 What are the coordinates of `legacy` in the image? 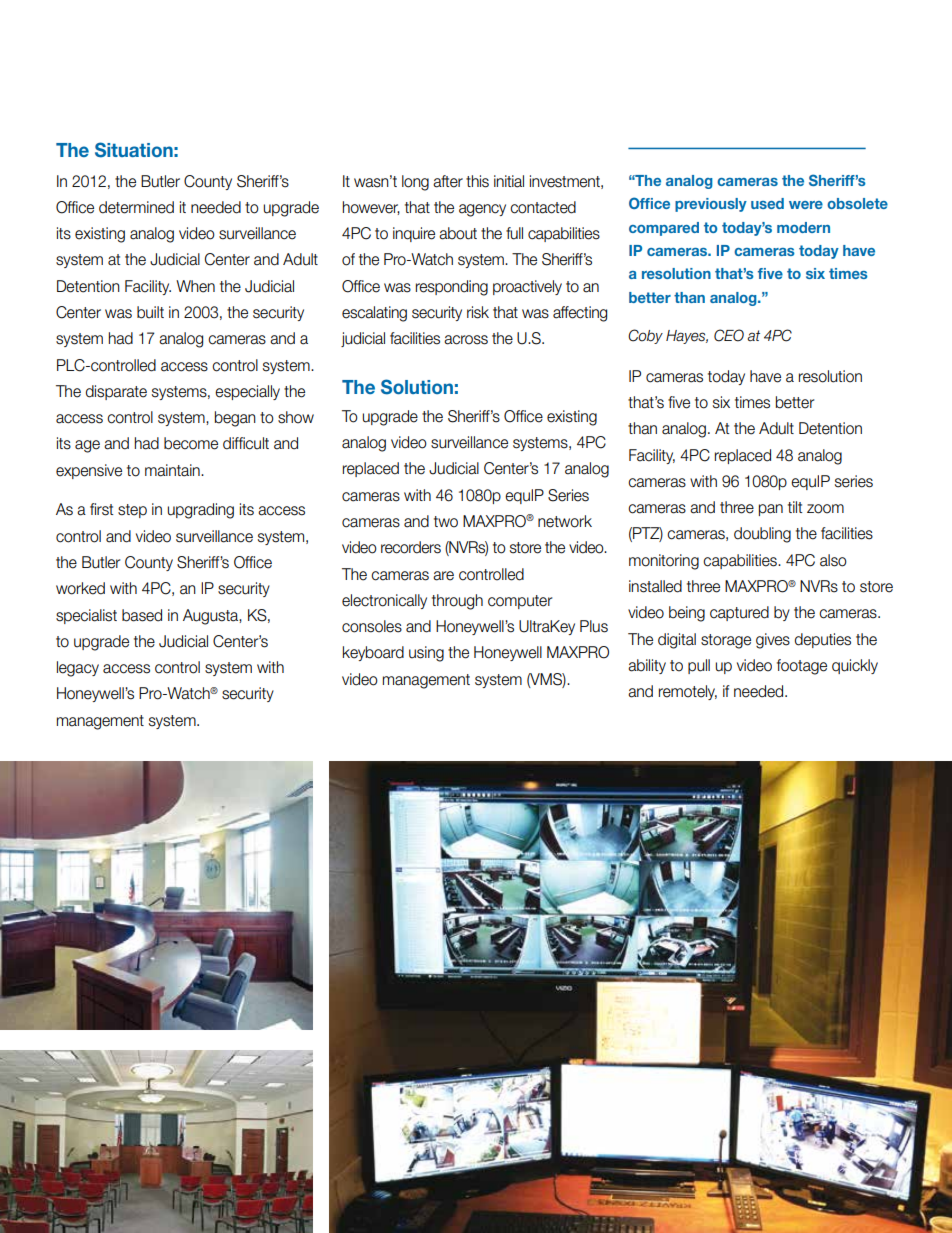 It's located at (78, 669).
